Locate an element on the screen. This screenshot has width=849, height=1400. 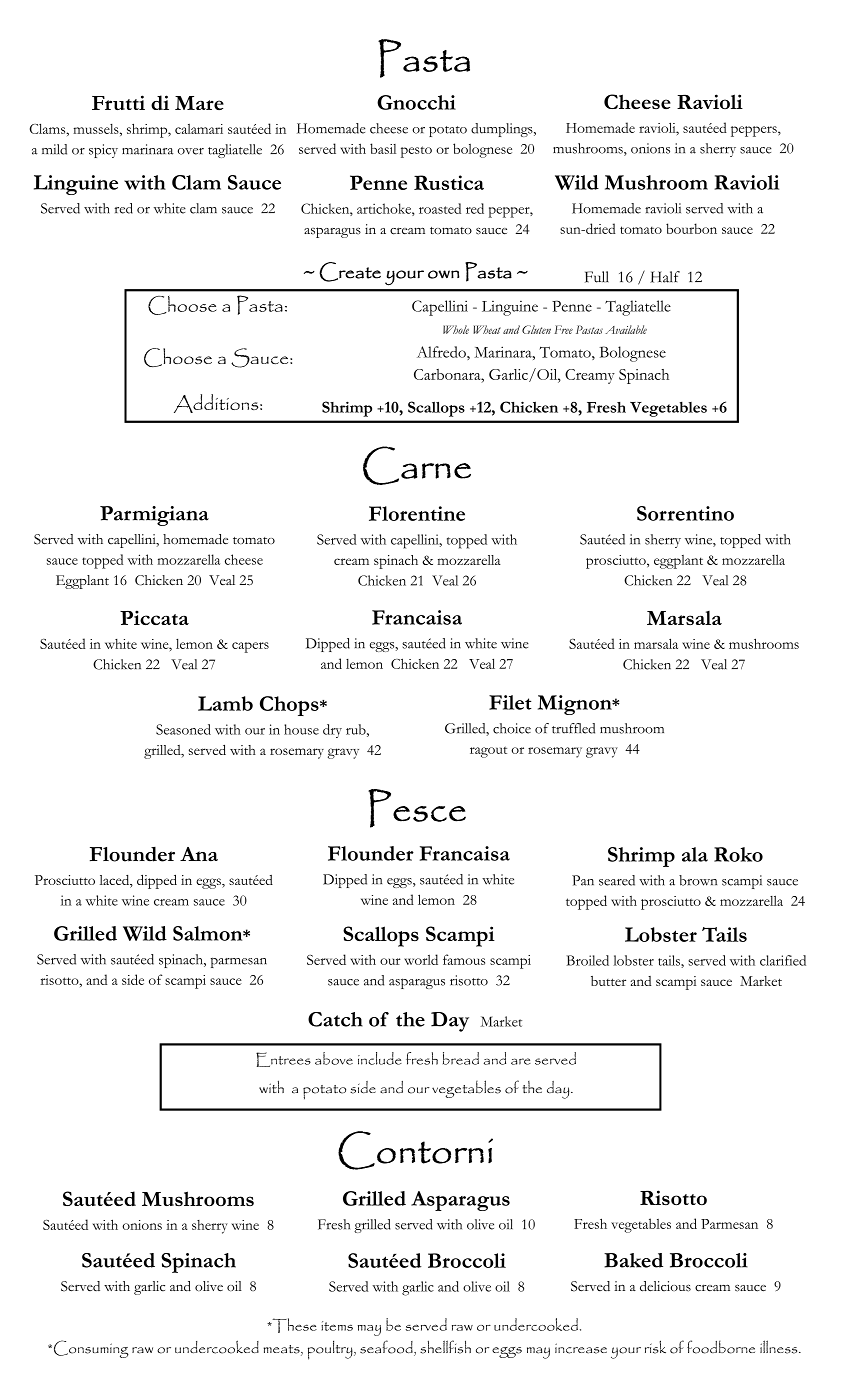
shellfish is located at coordinates (445, 1347).
